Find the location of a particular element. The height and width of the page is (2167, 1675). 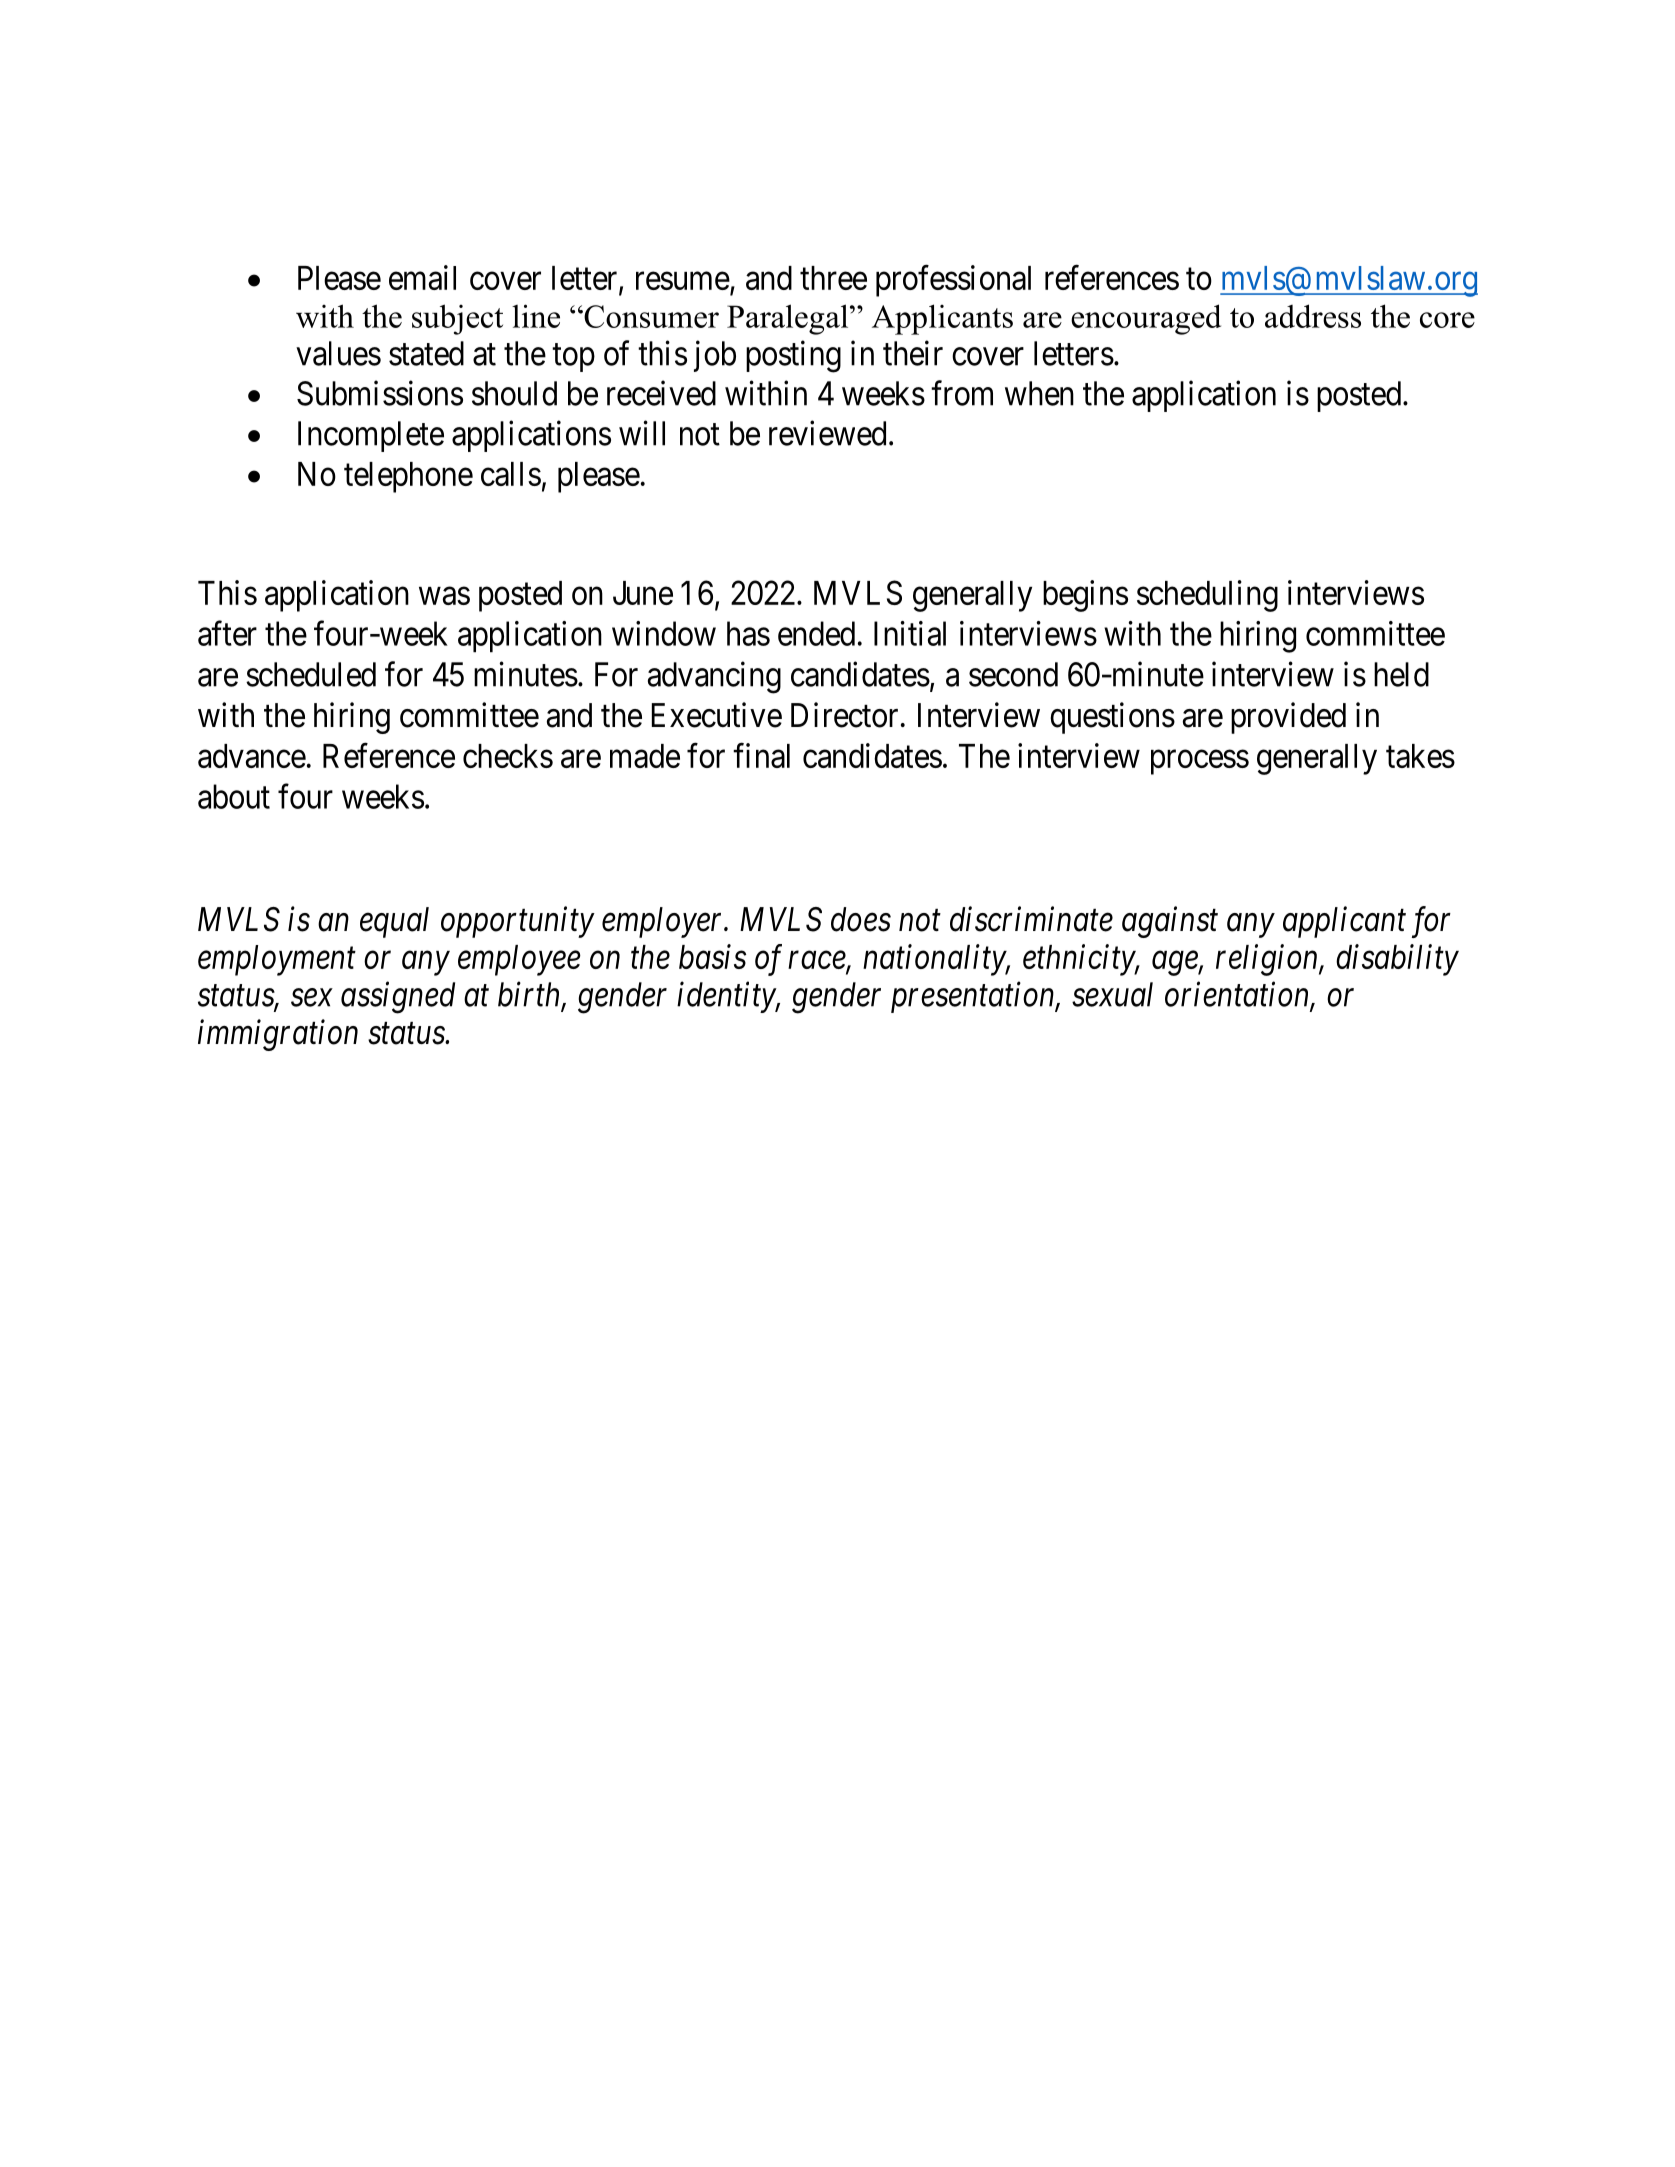

final is located at coordinates (761, 755).
